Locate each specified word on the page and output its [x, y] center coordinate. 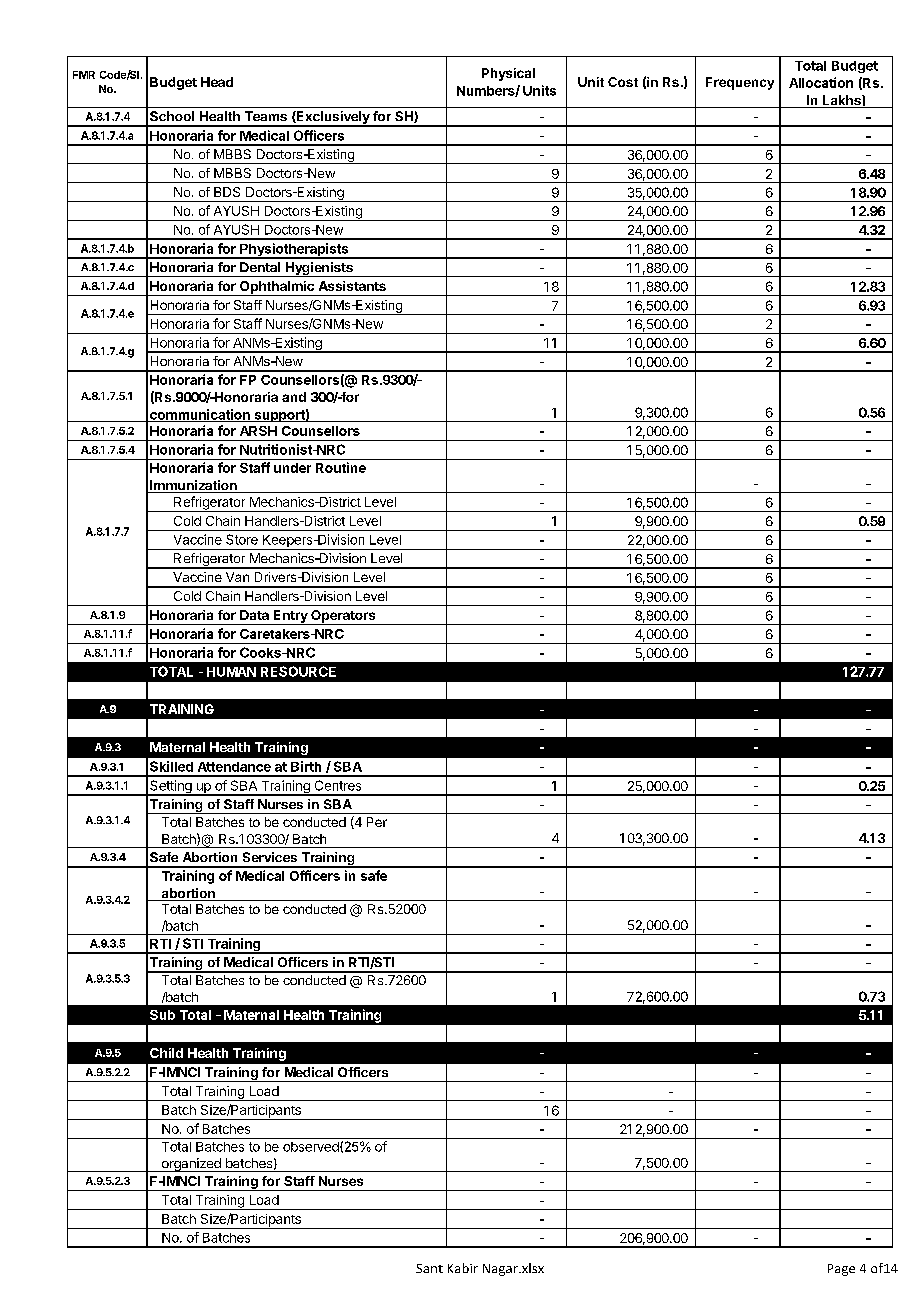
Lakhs [841, 101]
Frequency [740, 83]
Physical [508, 74]
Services [270, 857]
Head [217, 82]
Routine [341, 467]
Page [841, 1270]
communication [200, 415]
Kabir [463, 1268]
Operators [343, 617]
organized [191, 1165]
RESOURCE [298, 671]
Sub [162, 1015]
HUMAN [231, 672]
